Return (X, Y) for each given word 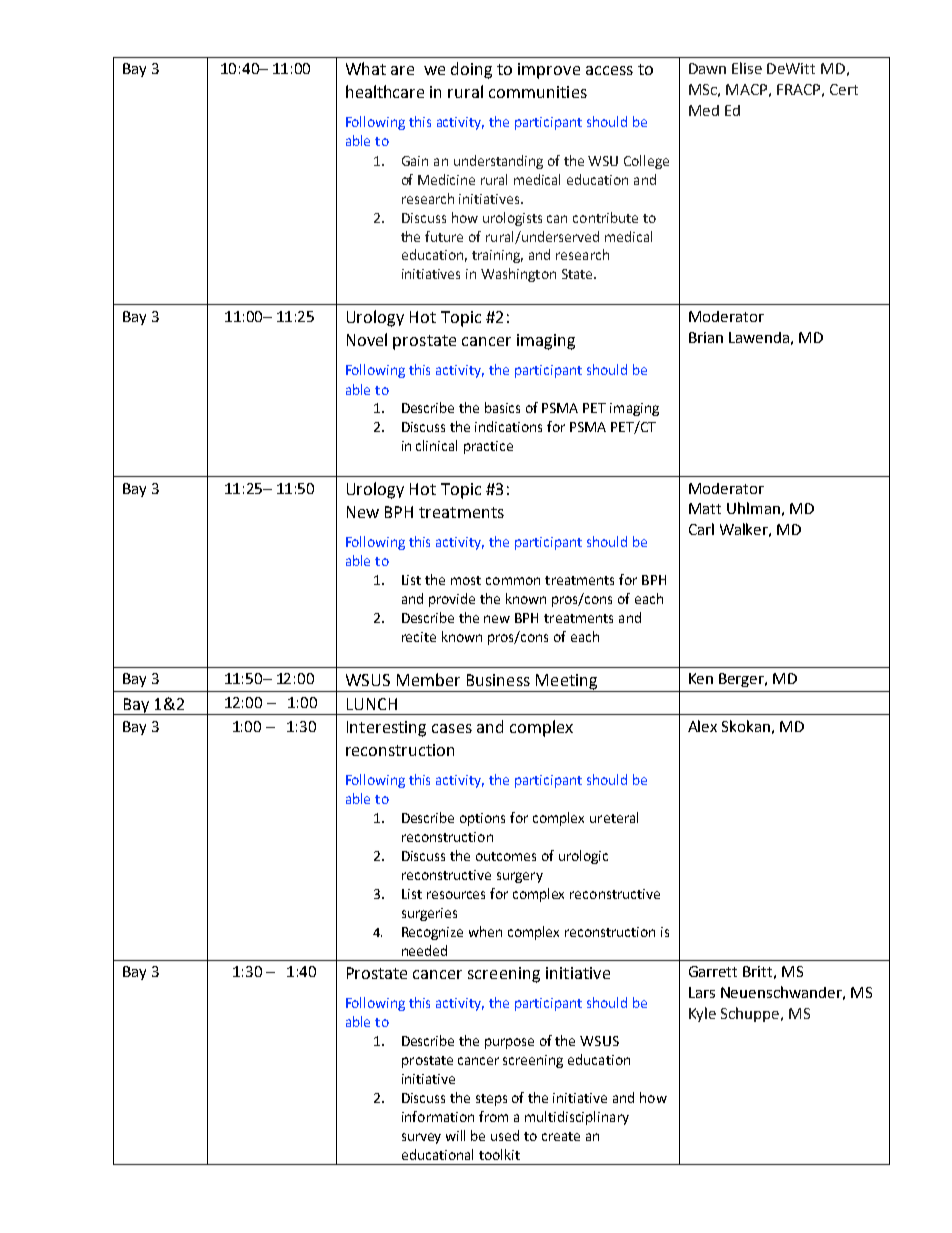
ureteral (614, 817)
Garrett (713, 971)
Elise (747, 68)
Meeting (566, 683)
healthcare (385, 91)
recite (419, 637)
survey (421, 1138)
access (609, 70)
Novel (367, 339)
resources (456, 895)
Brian (706, 337)
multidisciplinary (577, 1118)
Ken (701, 678)
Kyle (702, 1014)
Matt (705, 508)
